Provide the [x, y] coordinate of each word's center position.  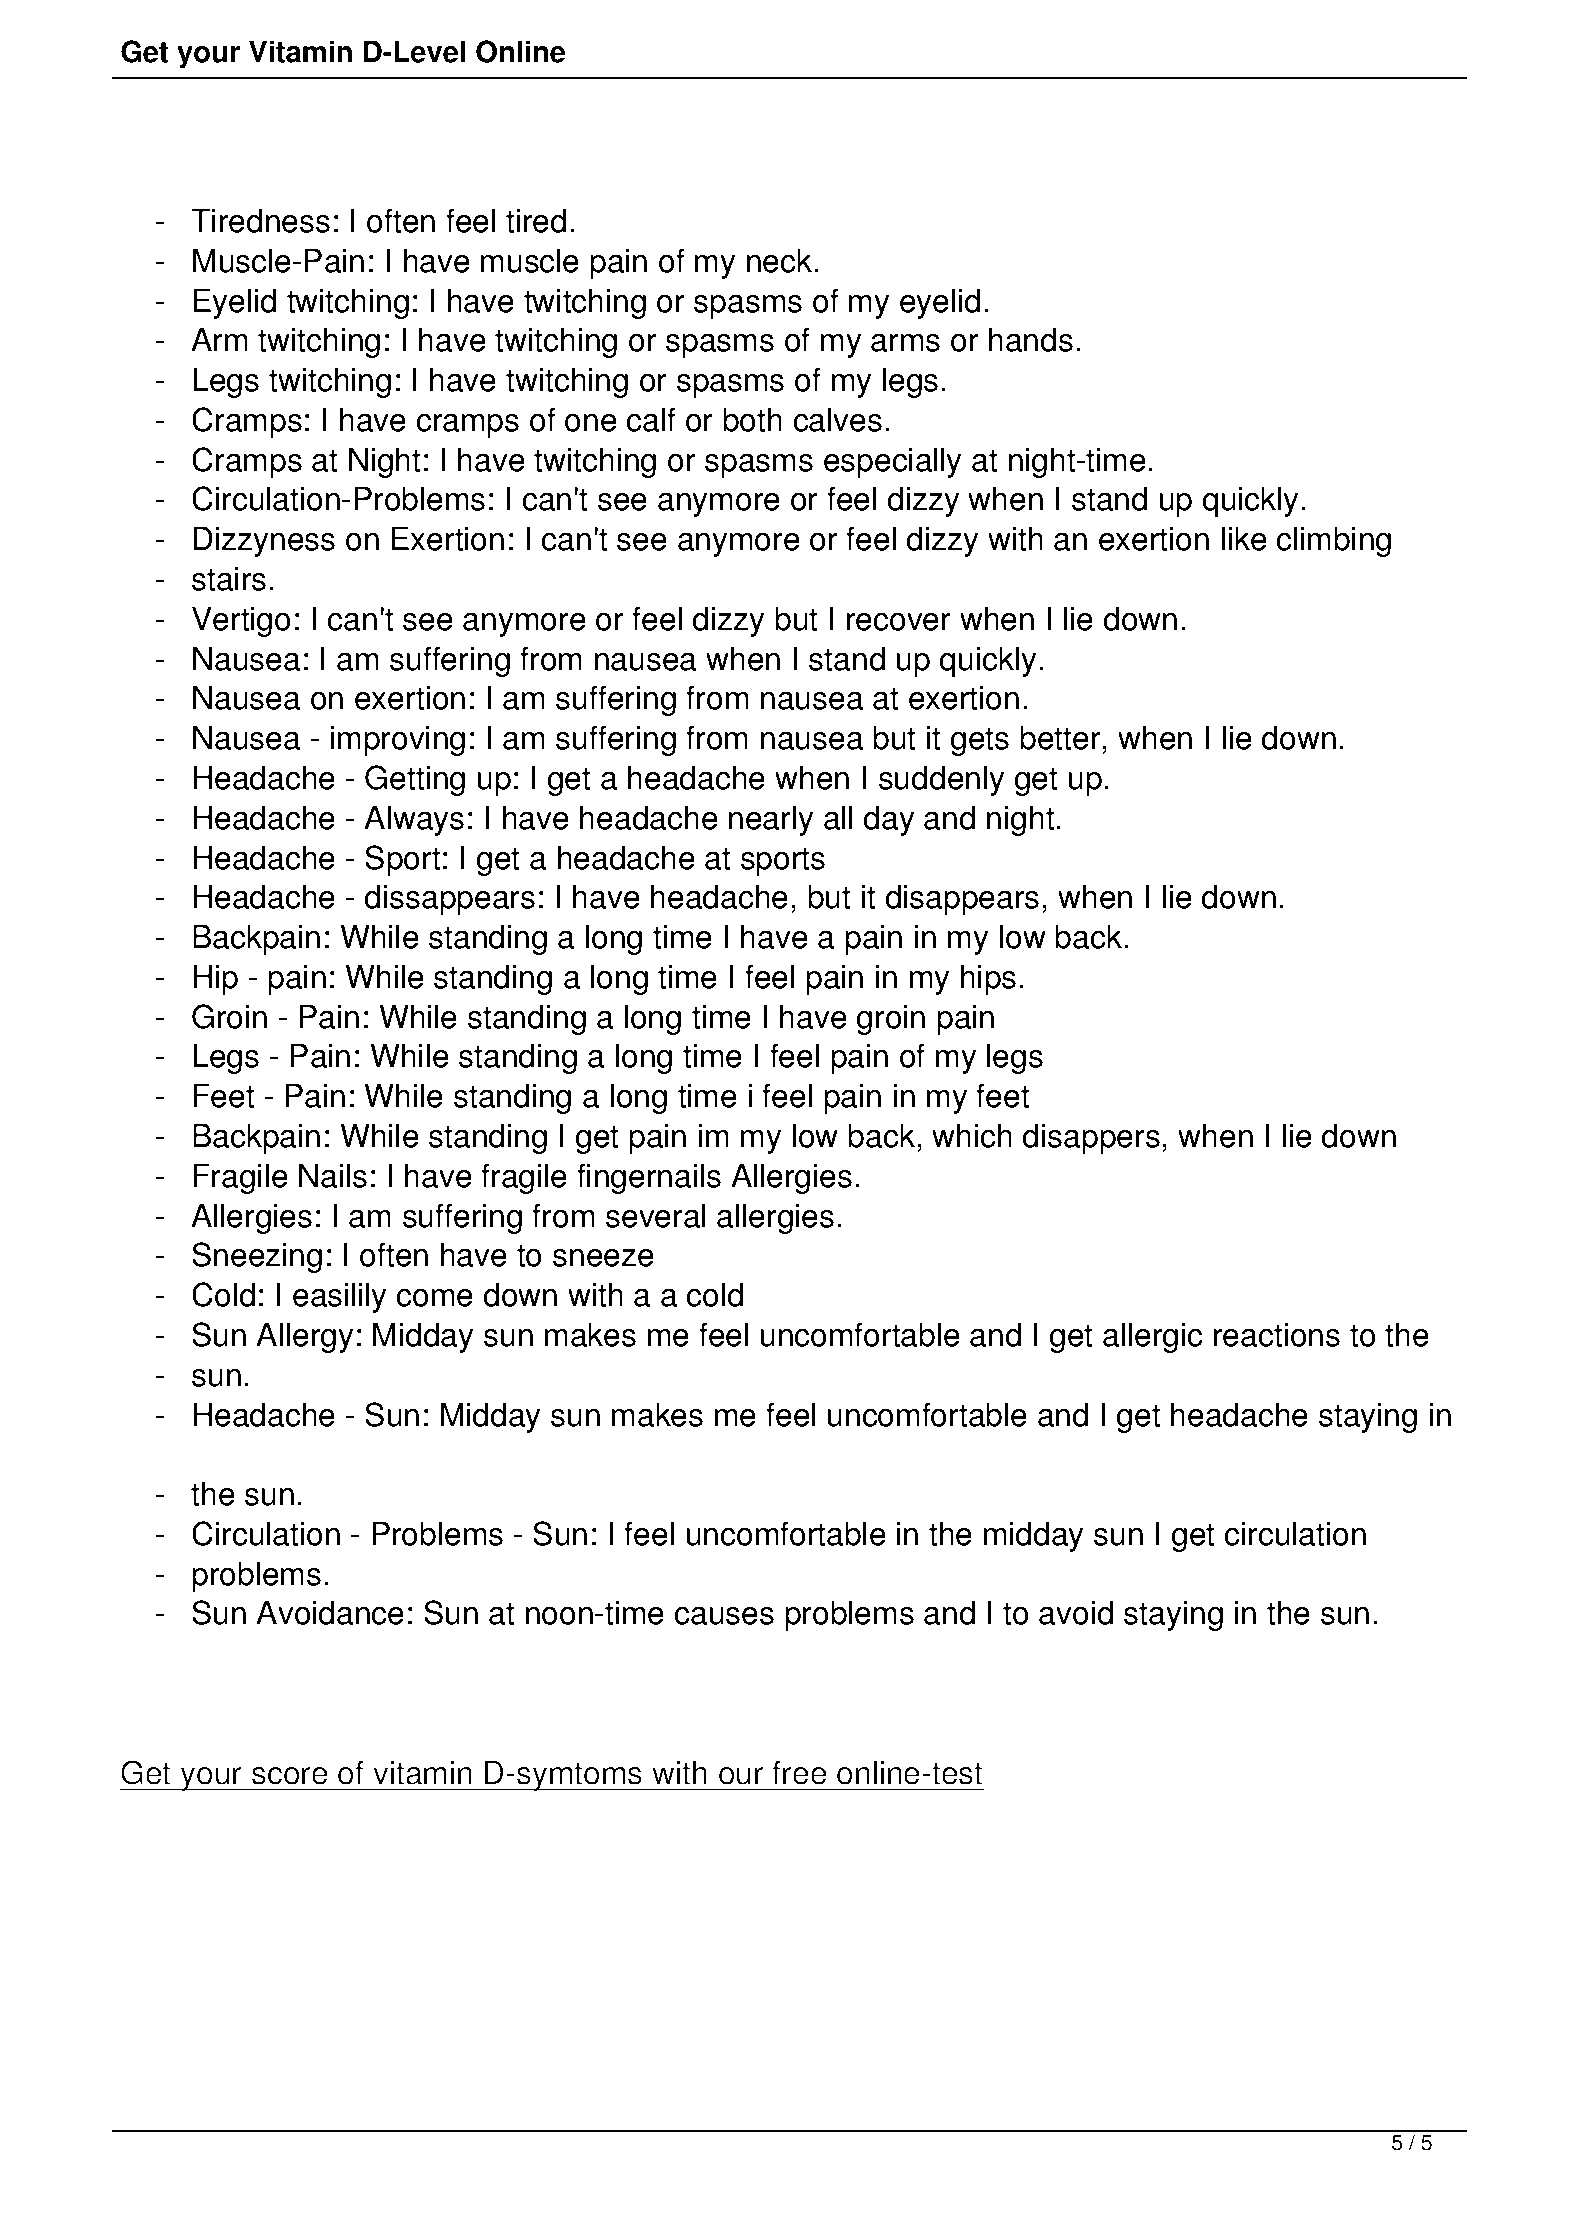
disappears [962, 899]
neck [781, 260]
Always [414, 820]
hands [1031, 339]
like [1244, 538]
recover [899, 622]
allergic [1152, 1337]
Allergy [304, 1337]
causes [724, 1616]
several [655, 1215]
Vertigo [241, 621]
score [290, 1776]
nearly [771, 820]
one [591, 423]
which [972, 1135]
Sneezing [257, 1257]
